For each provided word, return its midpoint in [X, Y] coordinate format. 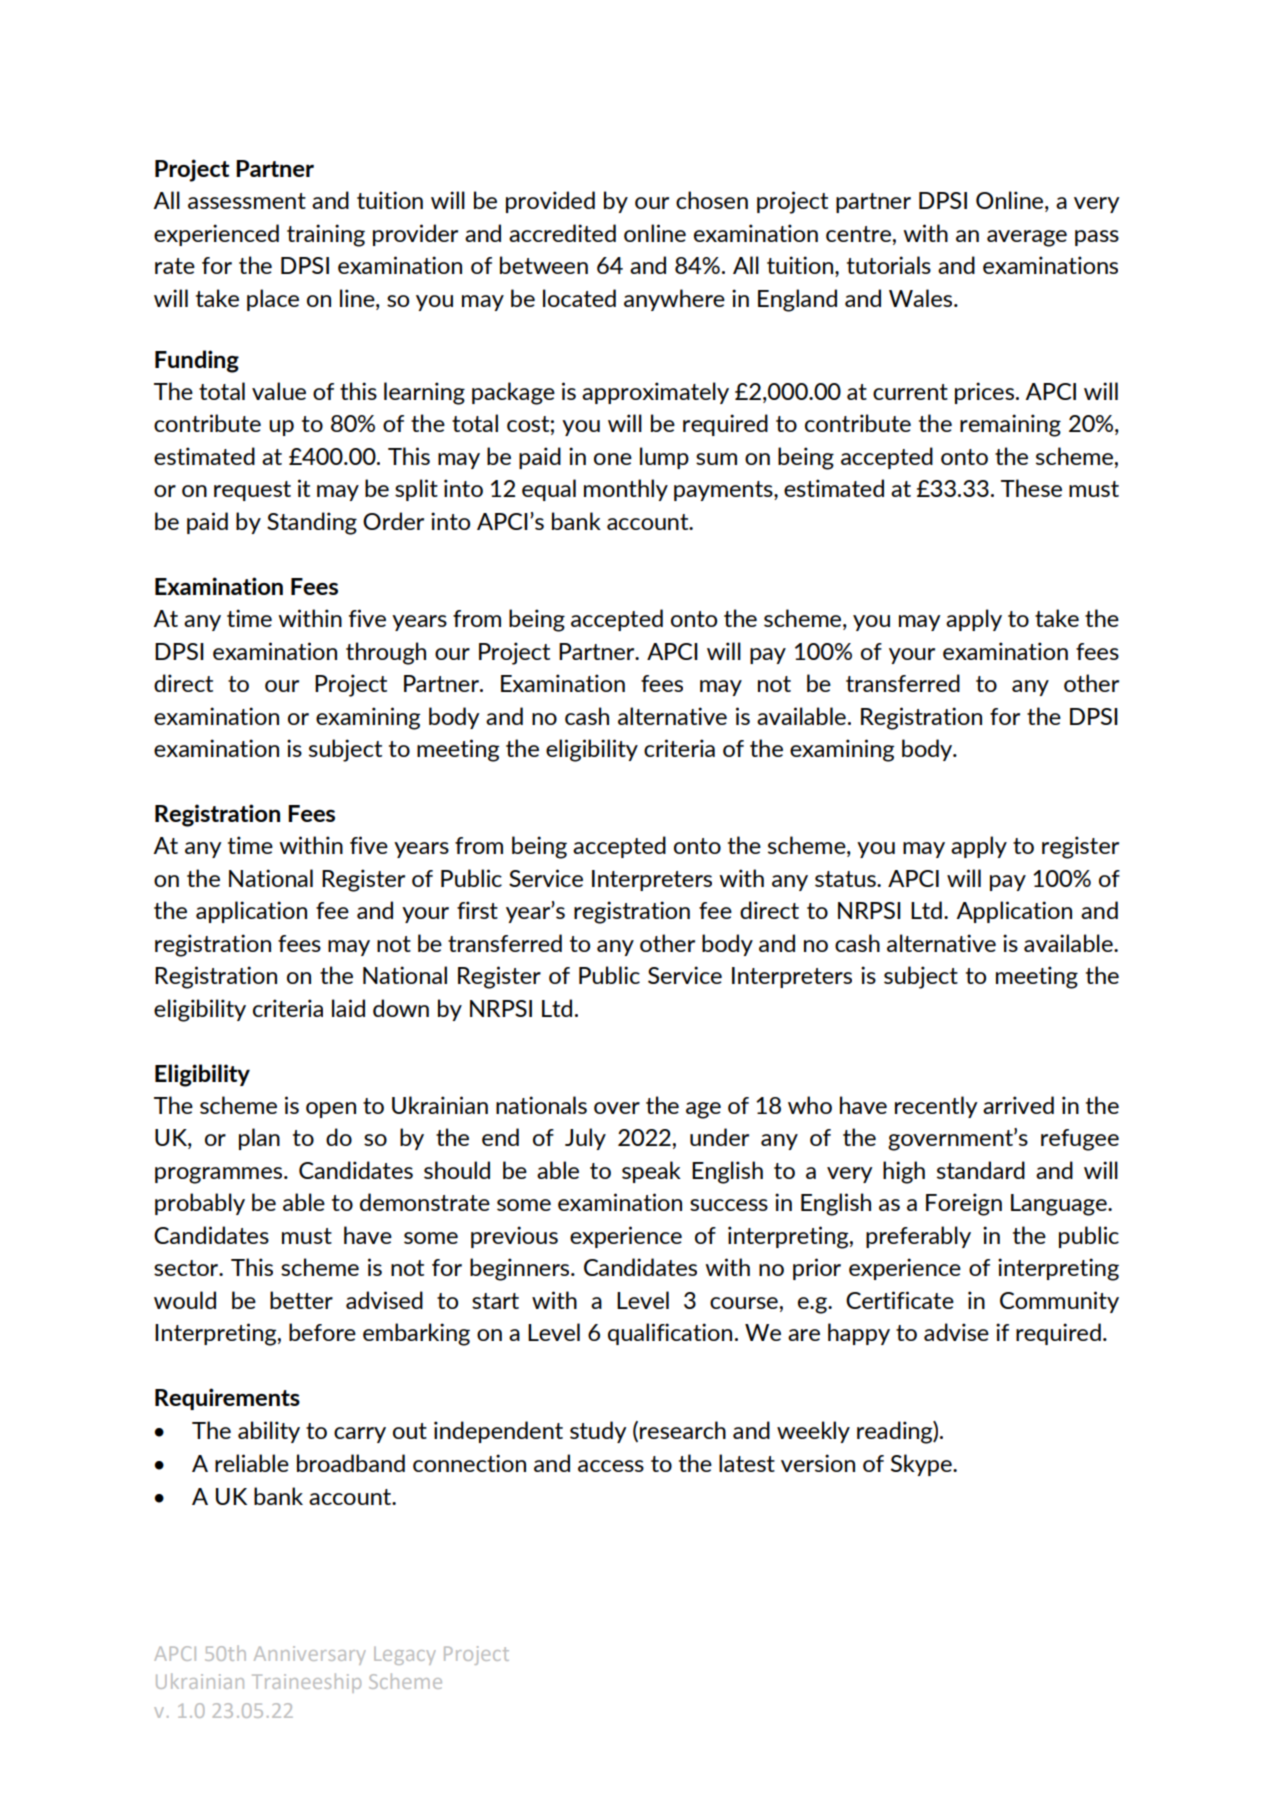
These [1031, 488]
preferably [918, 1237]
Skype [922, 1465]
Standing [312, 523]
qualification [670, 1334]
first [477, 910]
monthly [626, 490]
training [326, 235]
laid [348, 1008]
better [301, 1300]
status [846, 879]
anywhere [674, 300]
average [1027, 238]
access [611, 1466]
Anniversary [310, 1655]
